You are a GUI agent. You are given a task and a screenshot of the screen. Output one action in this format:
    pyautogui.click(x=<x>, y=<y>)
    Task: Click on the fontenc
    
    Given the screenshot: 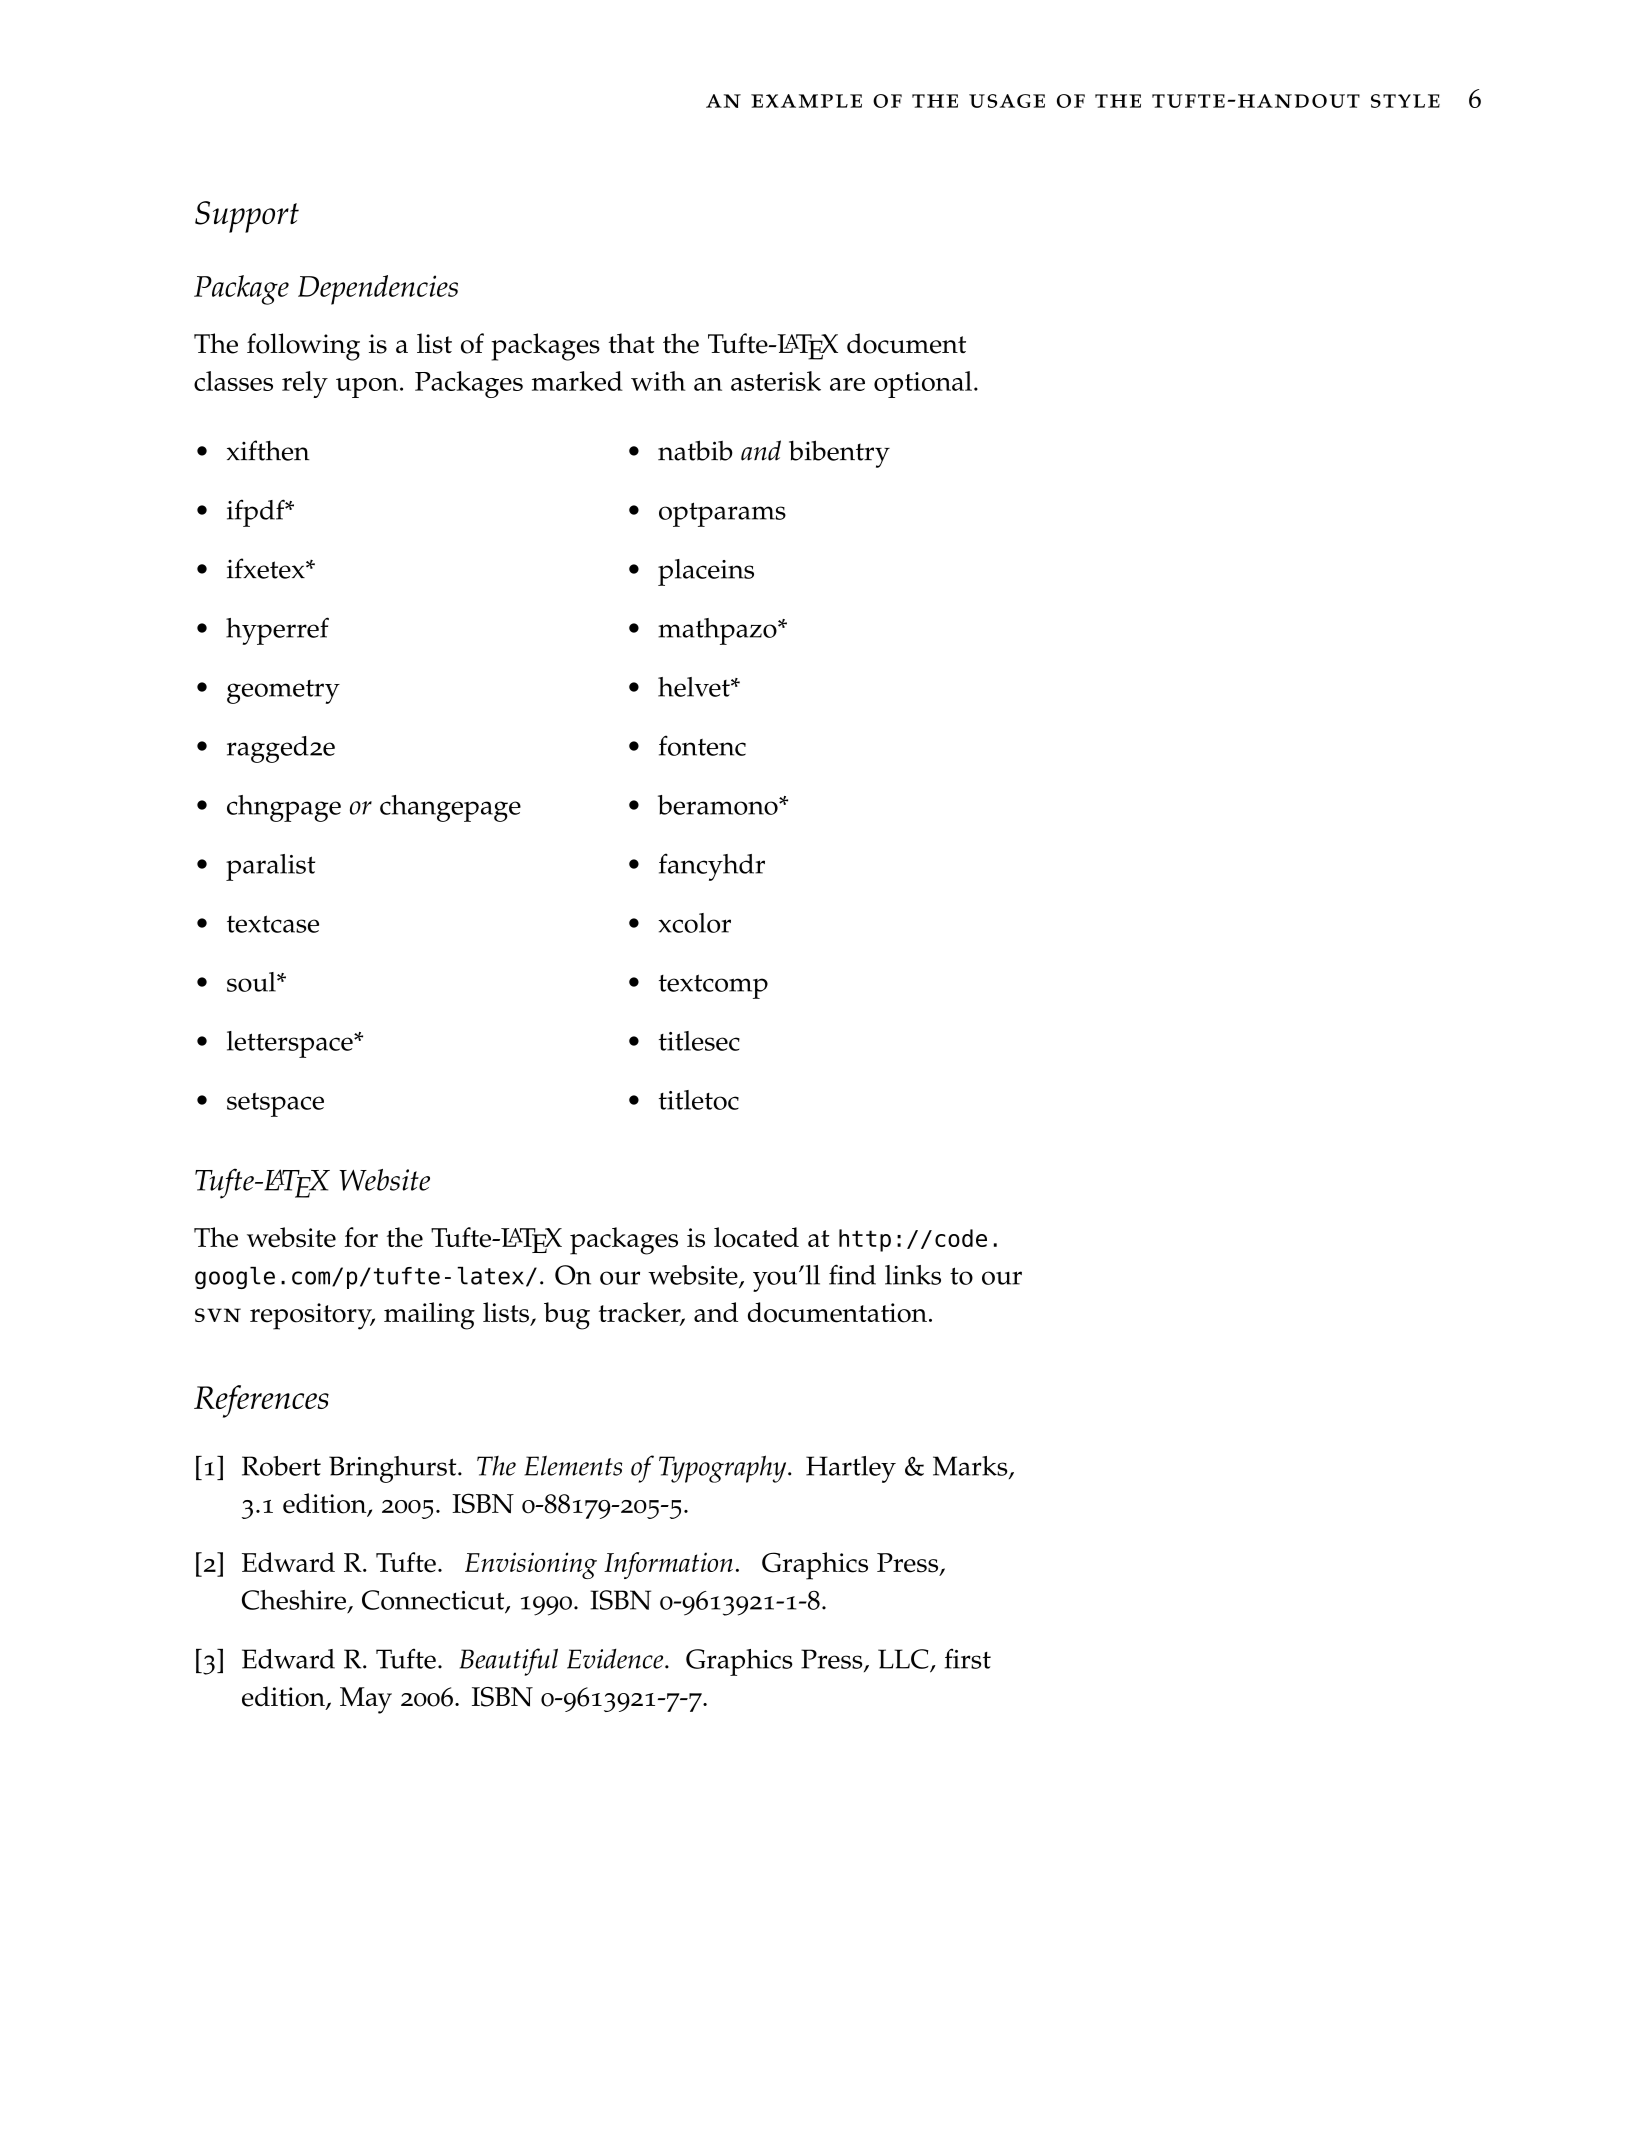 What is the action you would take?
    pyautogui.click(x=702, y=745)
